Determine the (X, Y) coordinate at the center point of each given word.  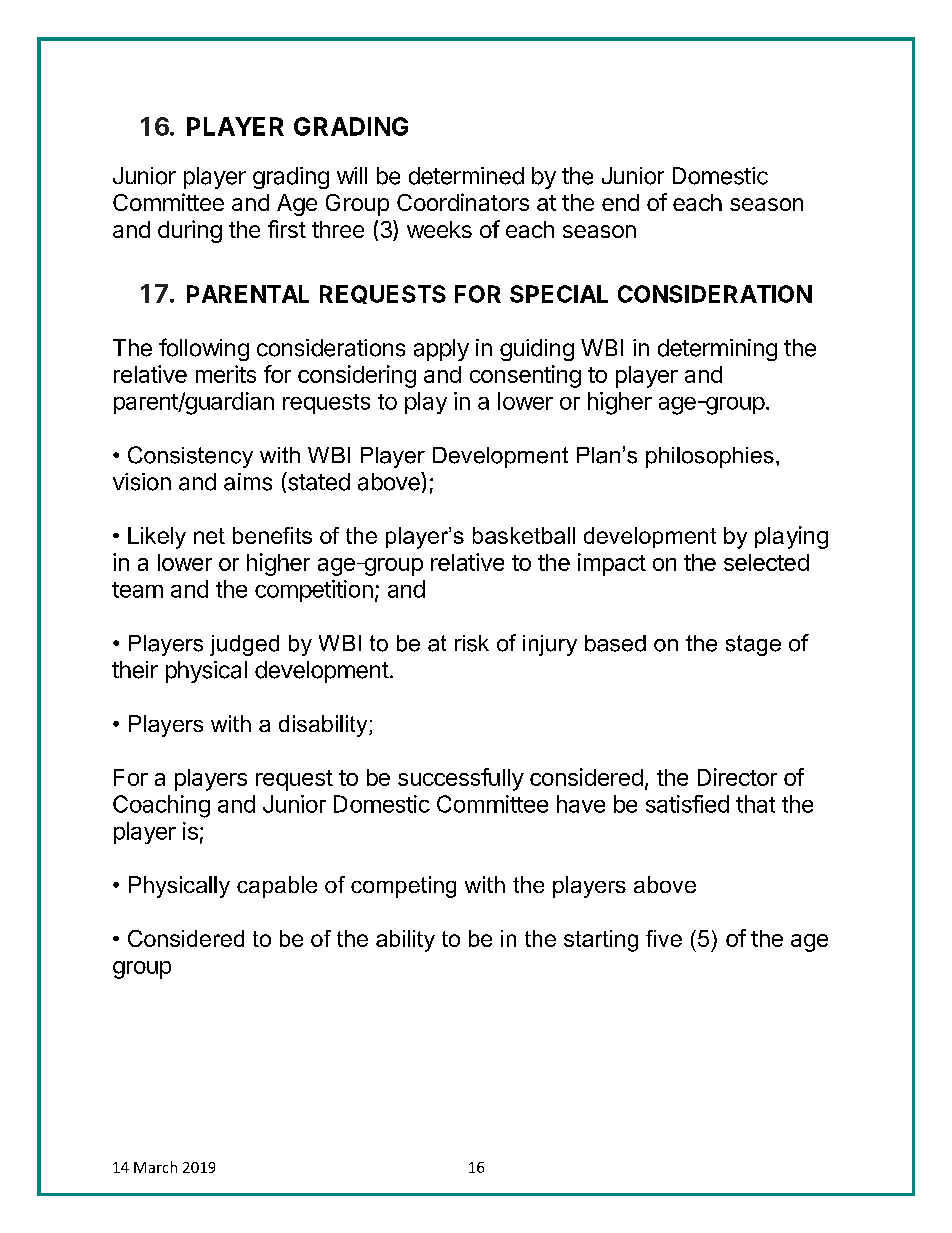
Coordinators (463, 202)
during (190, 231)
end (620, 202)
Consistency (190, 457)
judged (244, 645)
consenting (525, 376)
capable (277, 887)
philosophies (710, 457)
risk (472, 643)
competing (403, 887)
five (664, 938)
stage (753, 645)
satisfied (687, 804)
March (155, 1167)
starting (601, 941)
